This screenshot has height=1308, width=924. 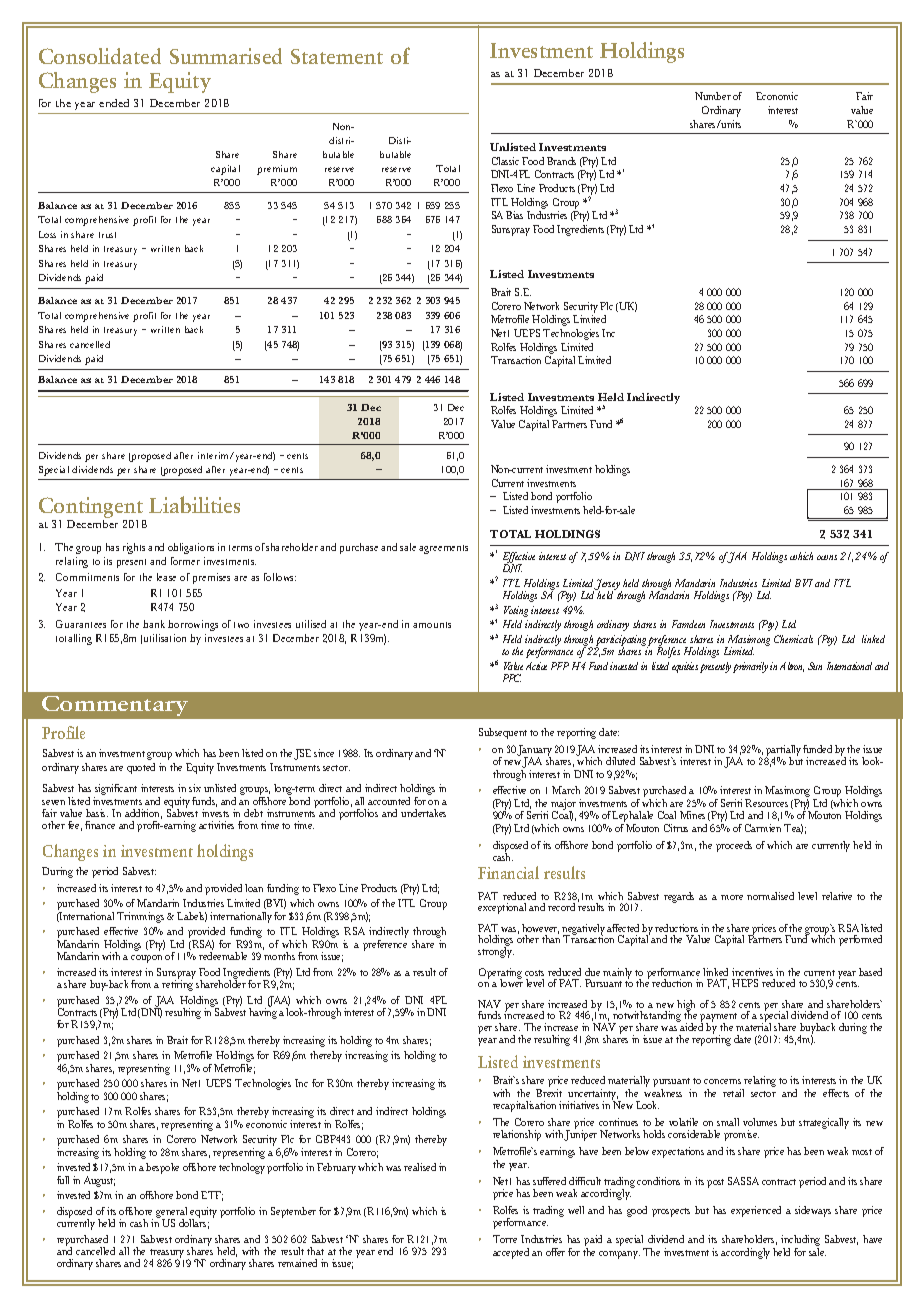 What do you see at coordinates (713, 96) in the screenshot?
I see `Number` at bounding box center [713, 96].
